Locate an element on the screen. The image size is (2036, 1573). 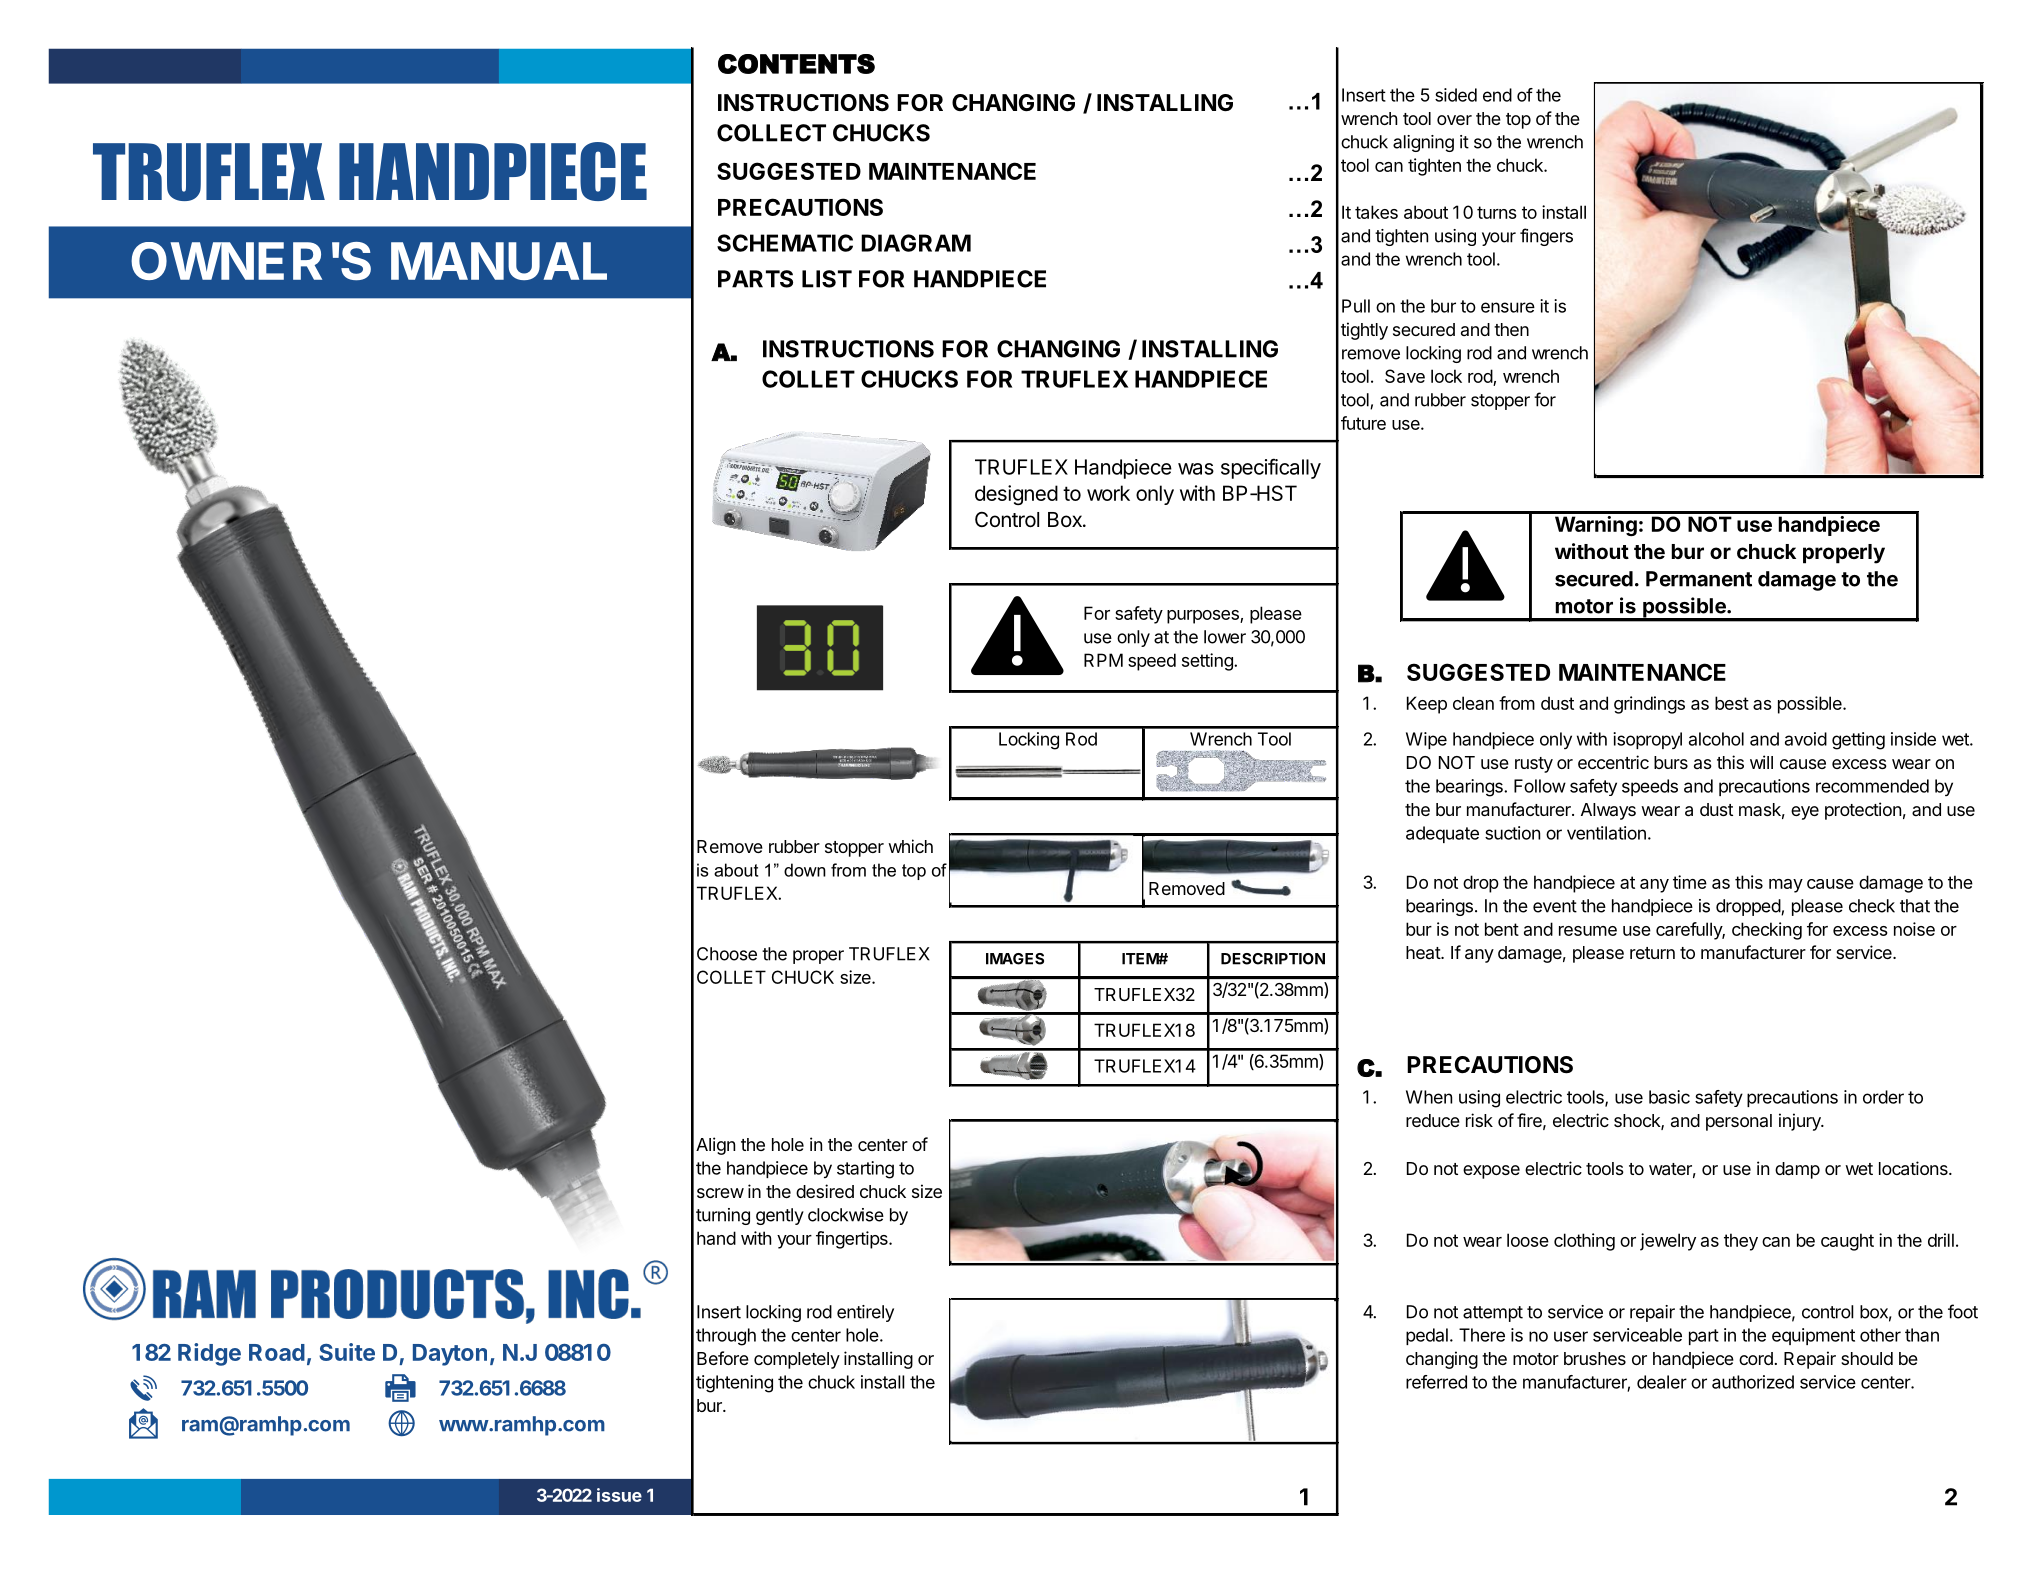
which is located at coordinates (910, 846).
